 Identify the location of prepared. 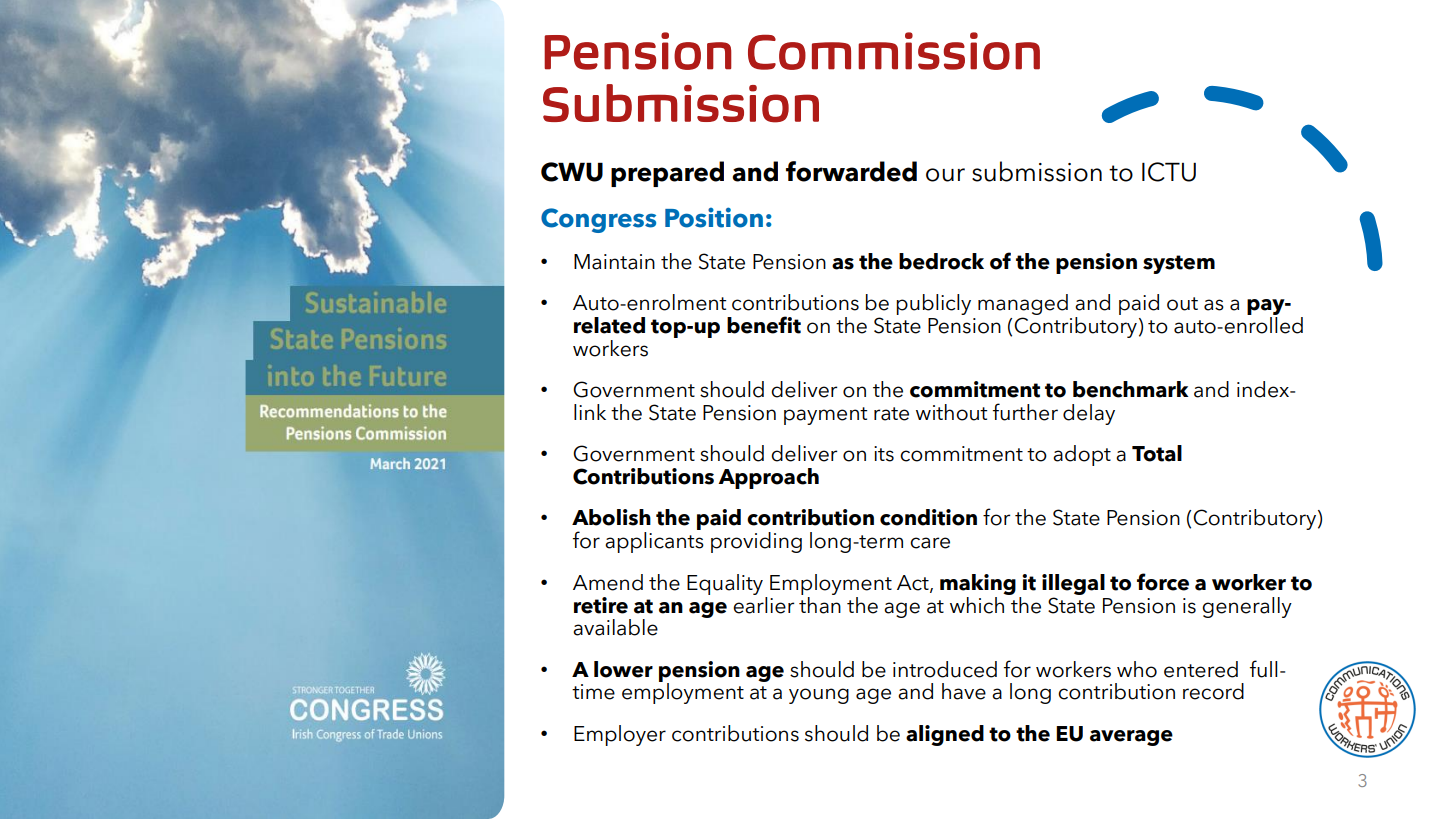
(667, 174).
